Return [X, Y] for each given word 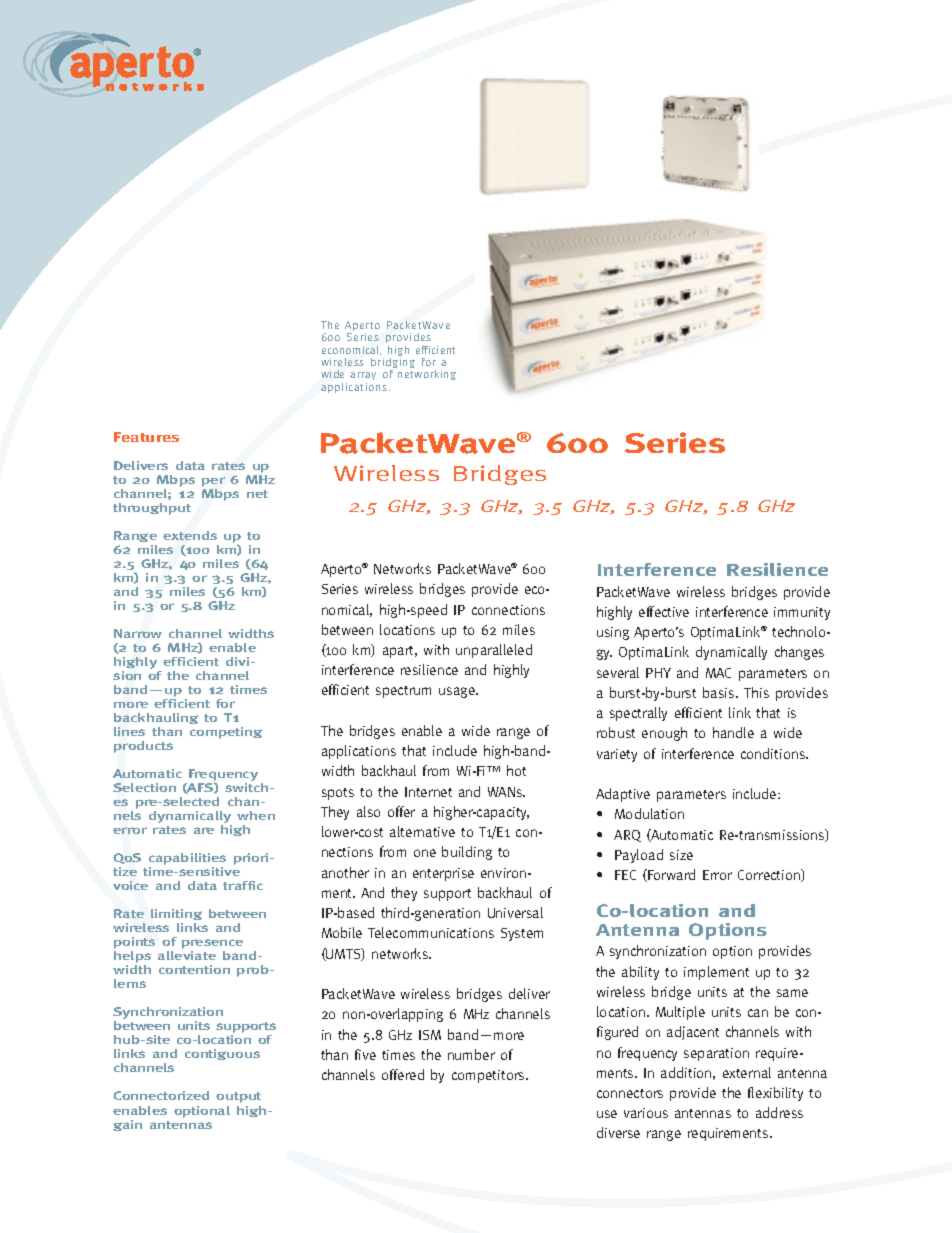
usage [458, 692]
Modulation [649, 813]
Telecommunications [431, 932]
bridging [393, 363]
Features [146, 437]
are [204, 830]
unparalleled [494, 651]
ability [640, 973]
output [238, 1097]
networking [427, 375]
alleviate [187, 955]
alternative [422, 831]
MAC [718, 673]
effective [664, 611]
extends [190, 535]
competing [226, 733]
